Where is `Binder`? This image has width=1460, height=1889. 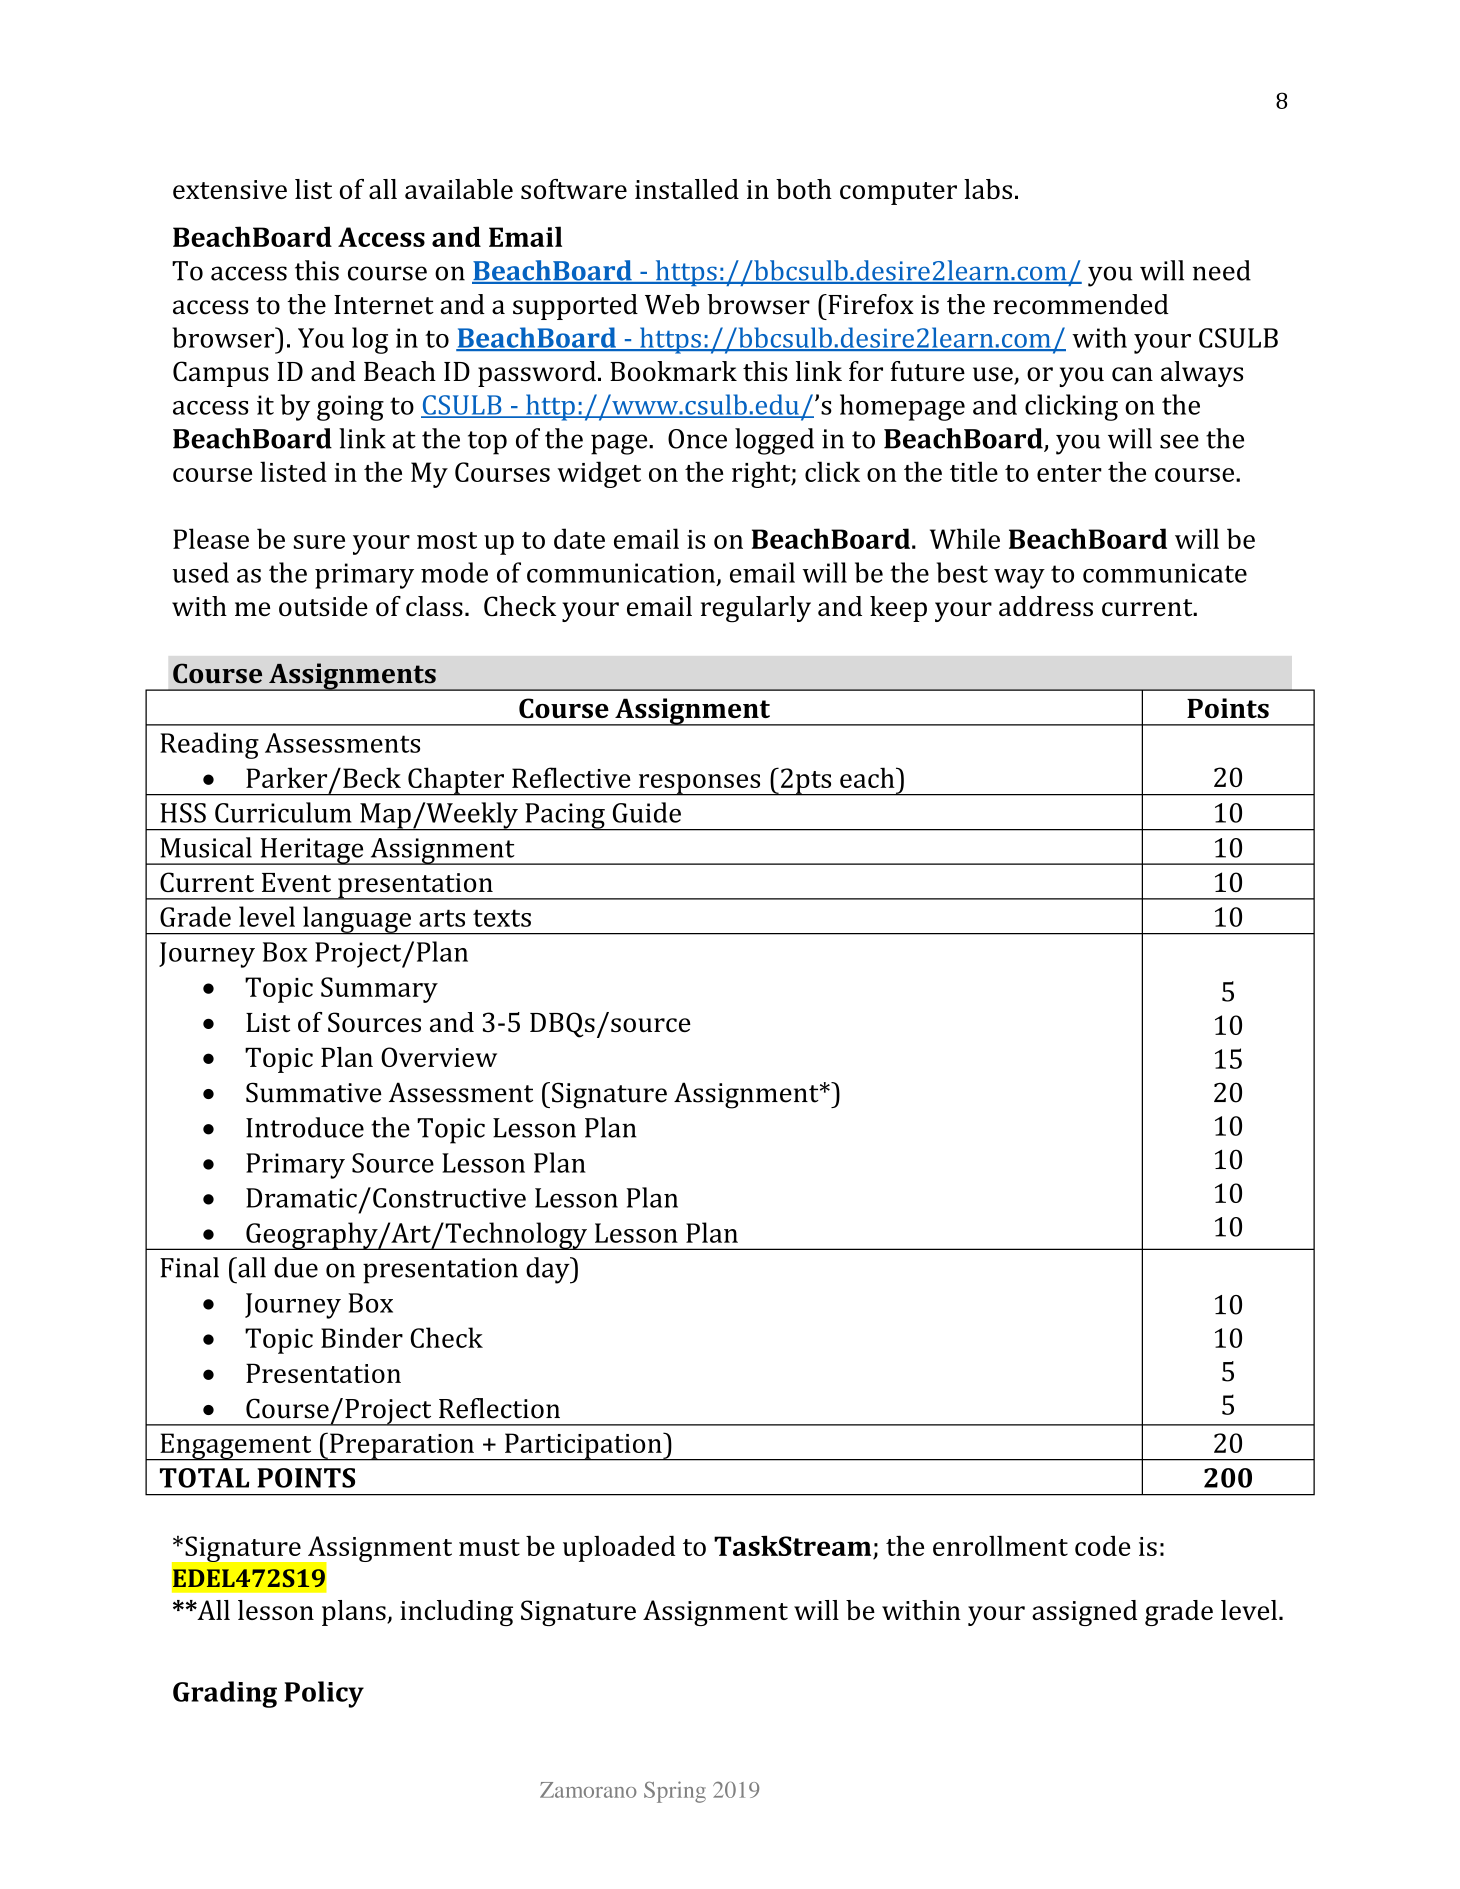 Binder is located at coordinates (362, 1337).
